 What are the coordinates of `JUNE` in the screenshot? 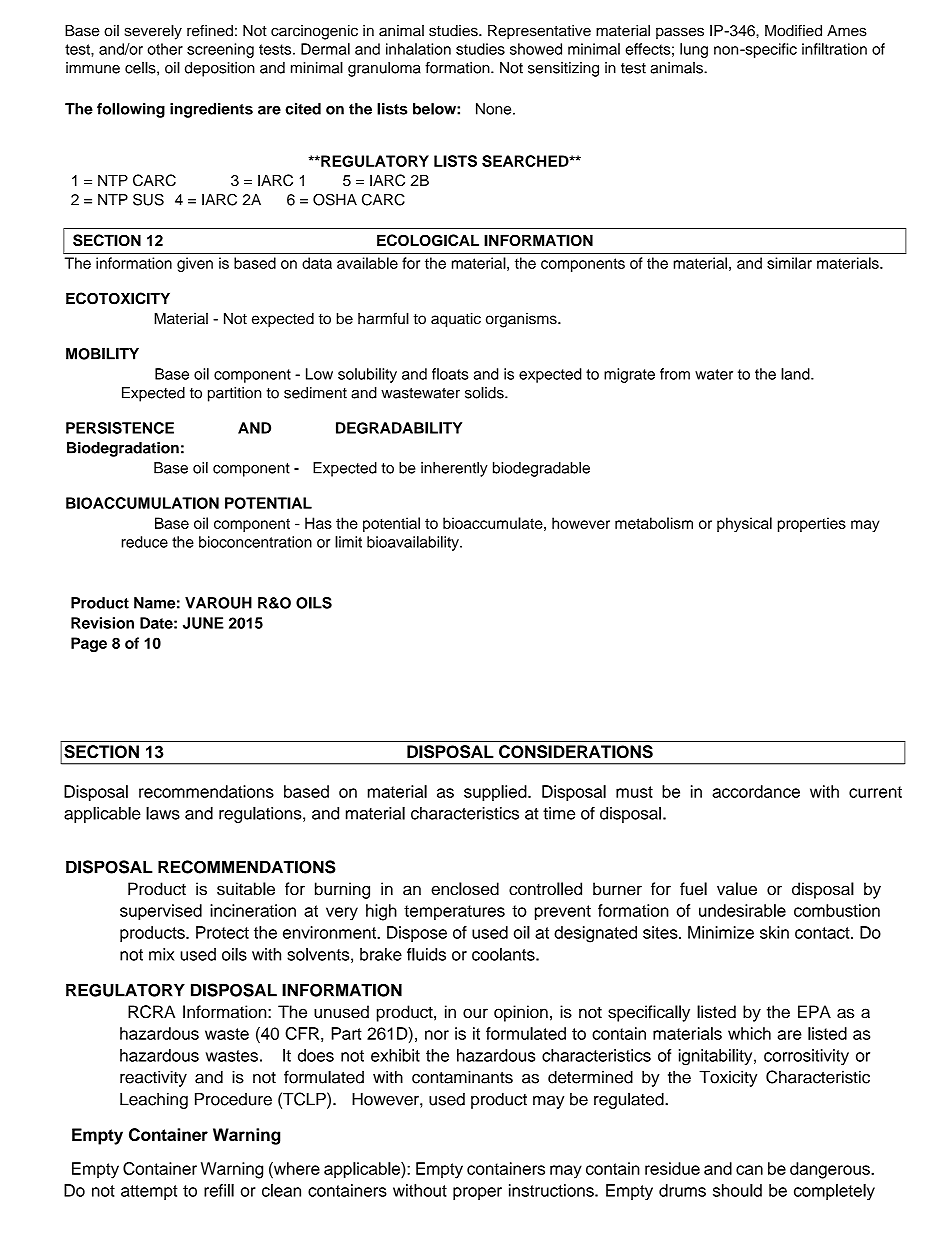 It's located at (203, 623).
